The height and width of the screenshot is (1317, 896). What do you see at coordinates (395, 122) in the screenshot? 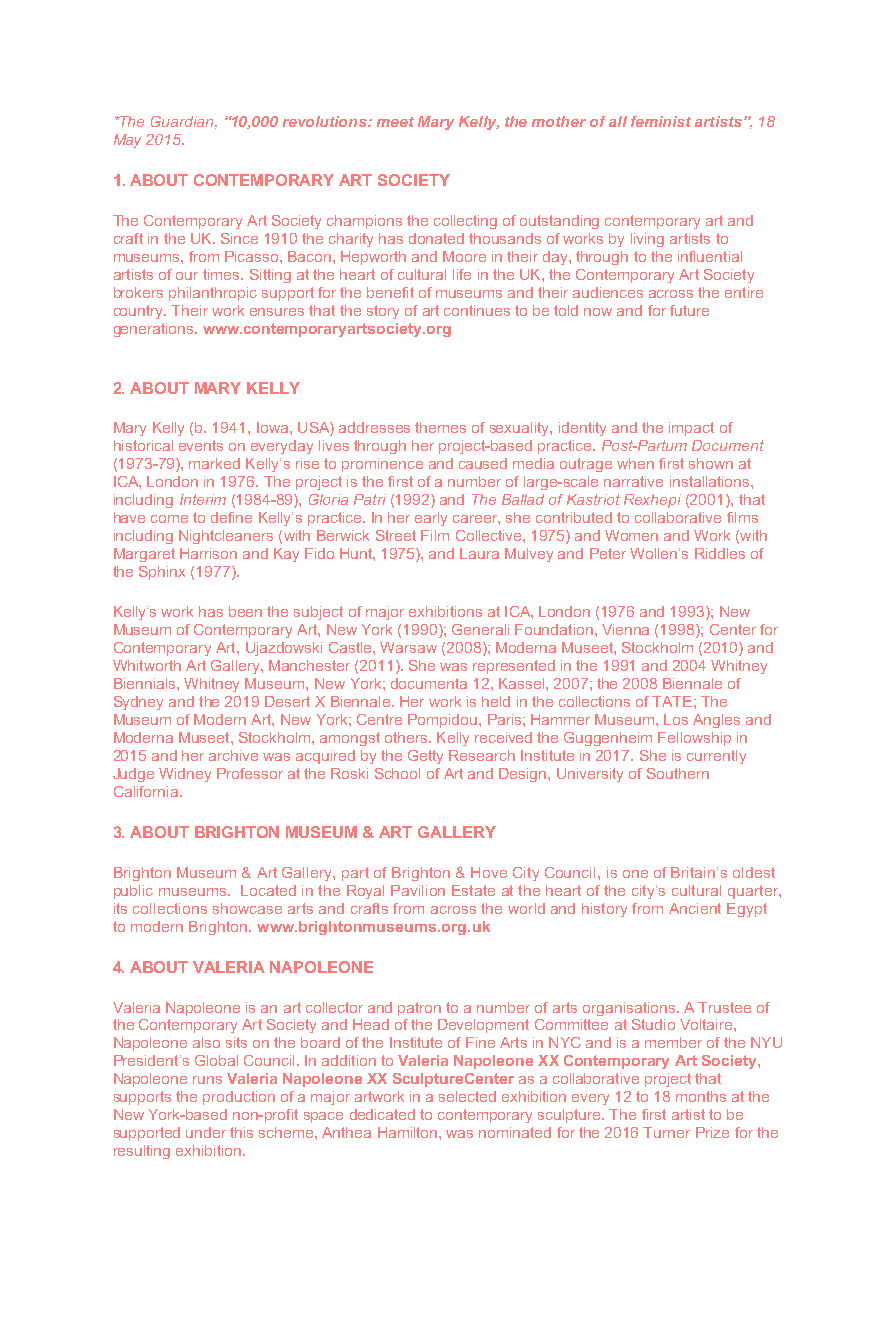
I see `meet` at bounding box center [395, 122].
